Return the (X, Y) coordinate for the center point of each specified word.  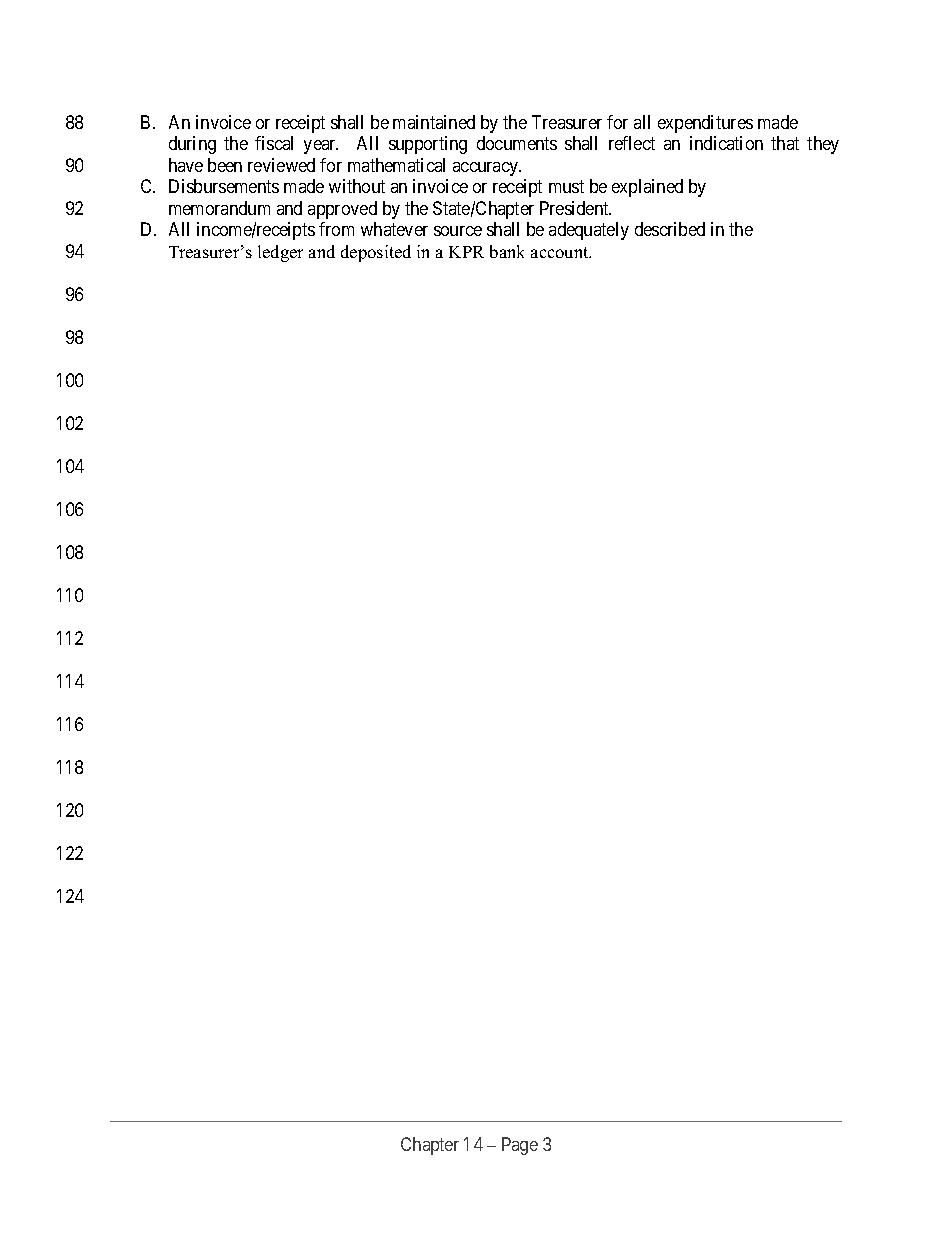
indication (726, 143)
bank (507, 251)
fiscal (274, 143)
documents (517, 143)
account (561, 252)
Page (520, 1146)
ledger (280, 253)
